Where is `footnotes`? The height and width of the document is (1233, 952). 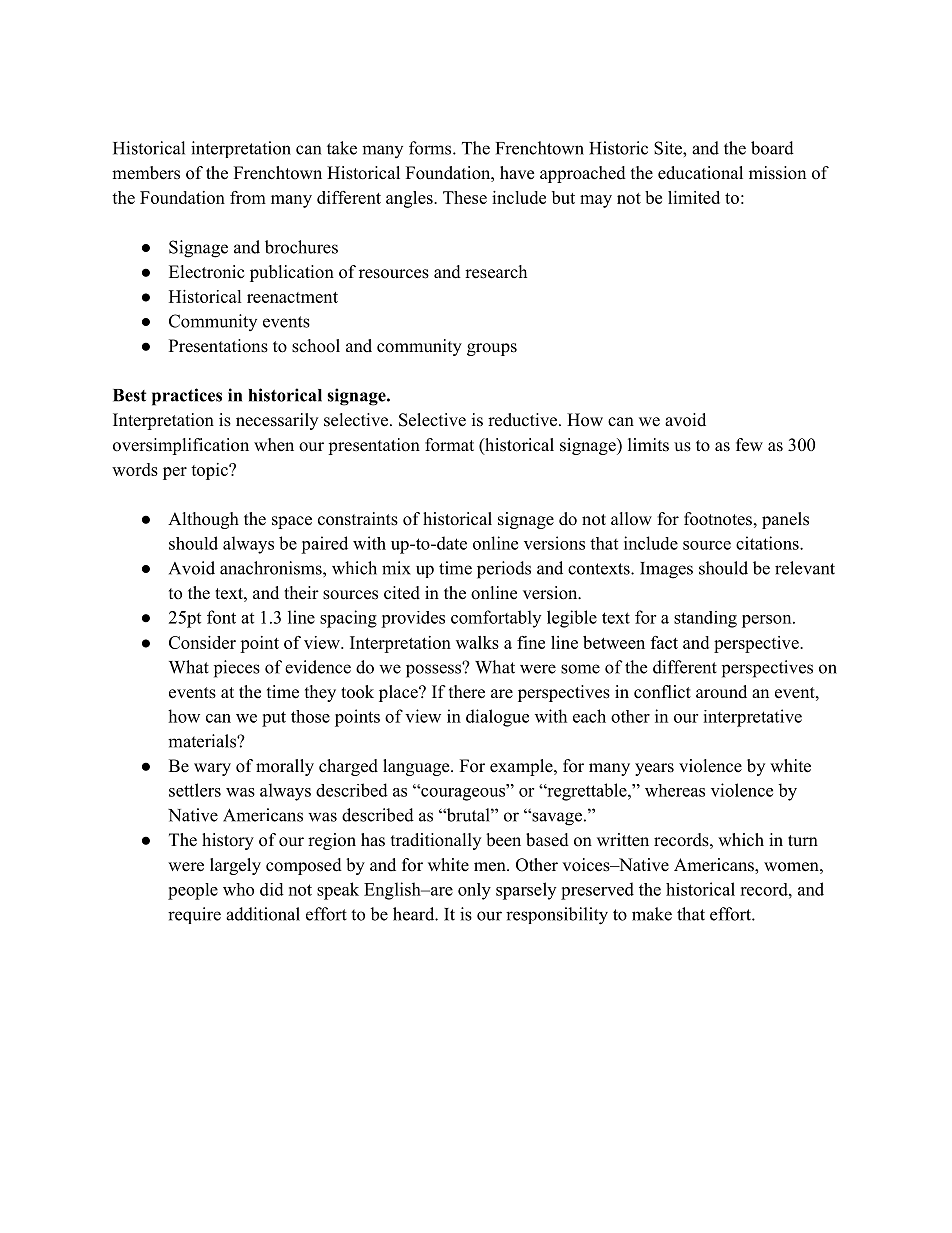 footnotes is located at coordinates (718, 519).
